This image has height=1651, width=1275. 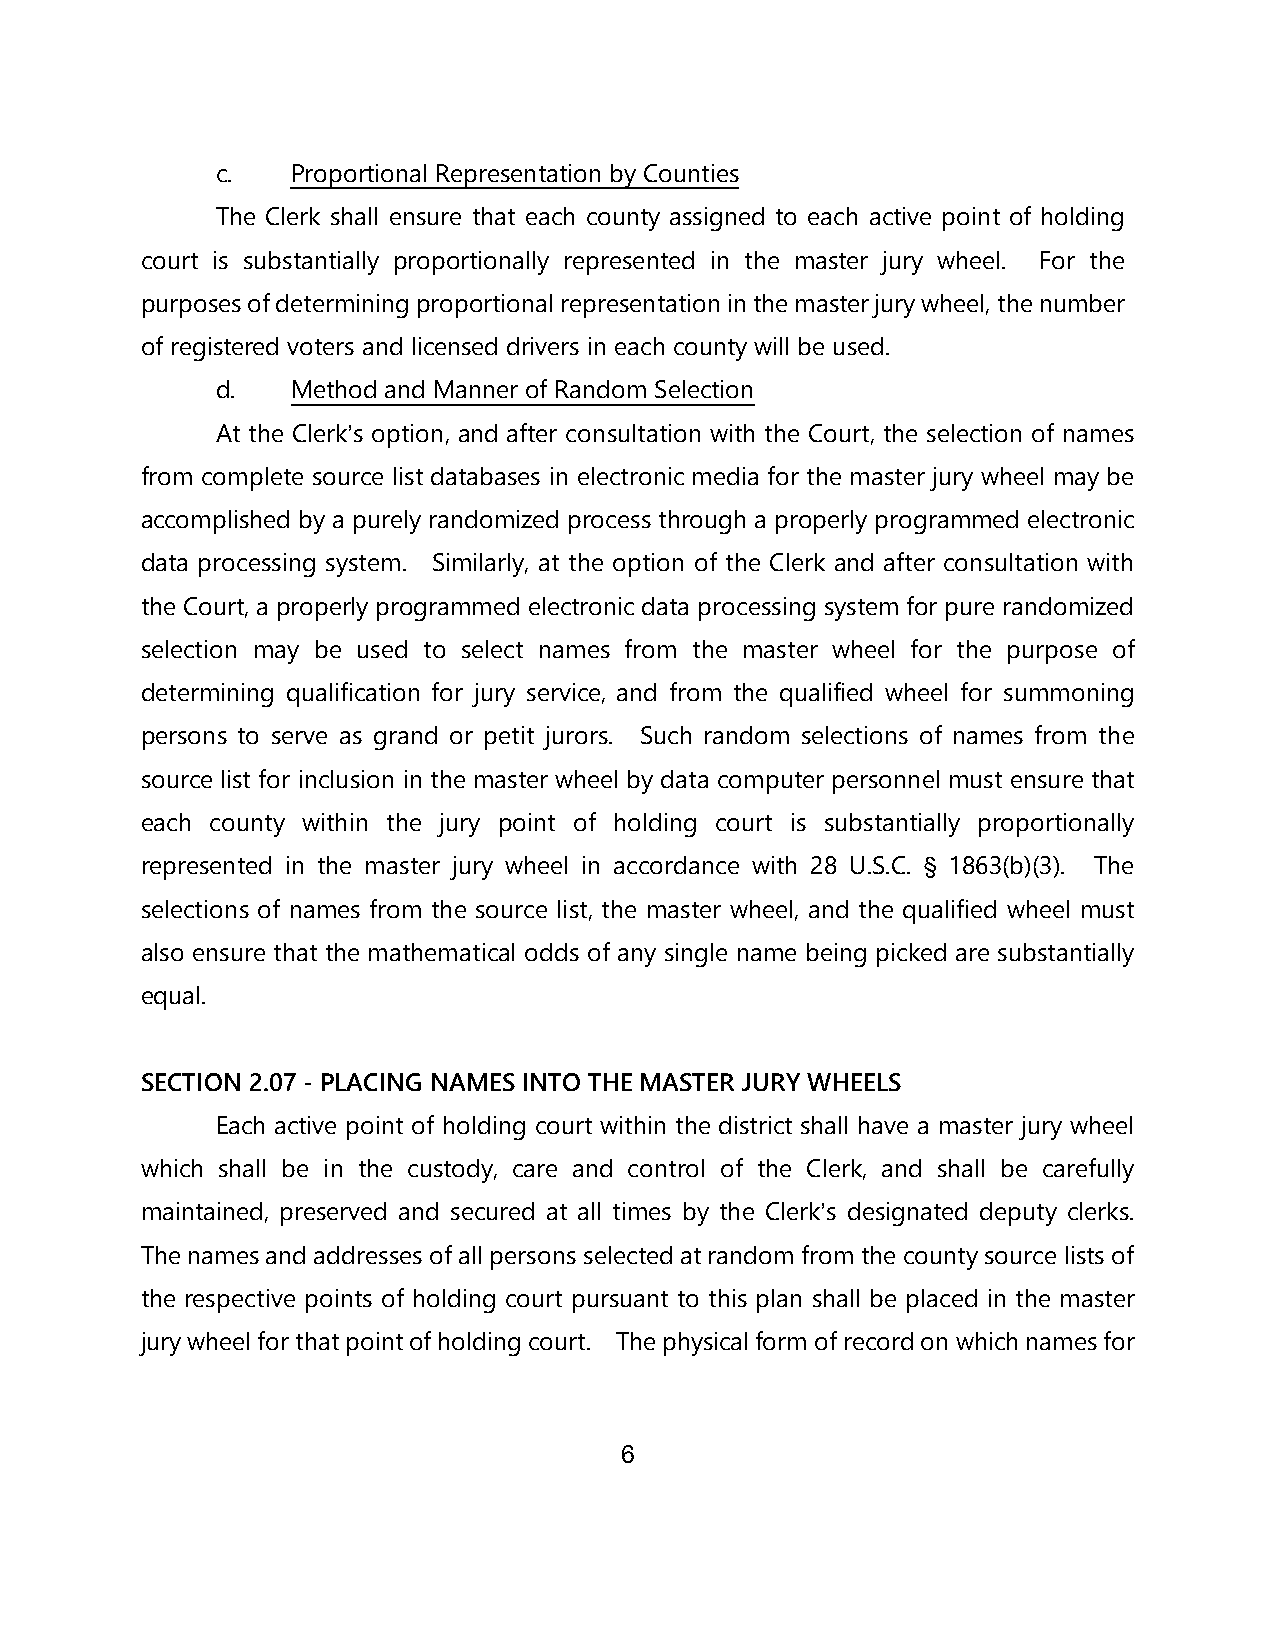 I want to click on Counties, so click(x=691, y=173).
